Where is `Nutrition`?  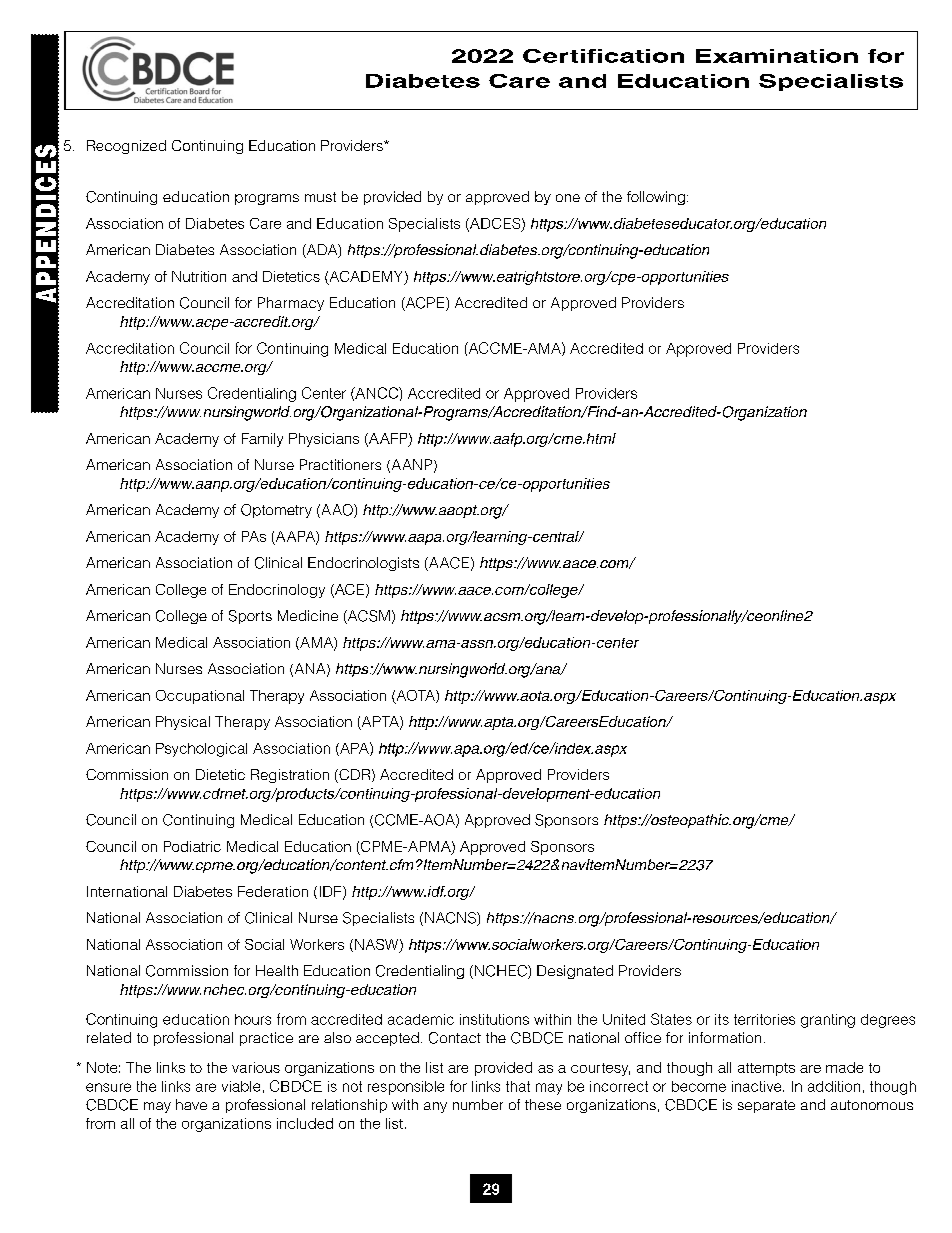
Nutrition is located at coordinates (199, 276).
